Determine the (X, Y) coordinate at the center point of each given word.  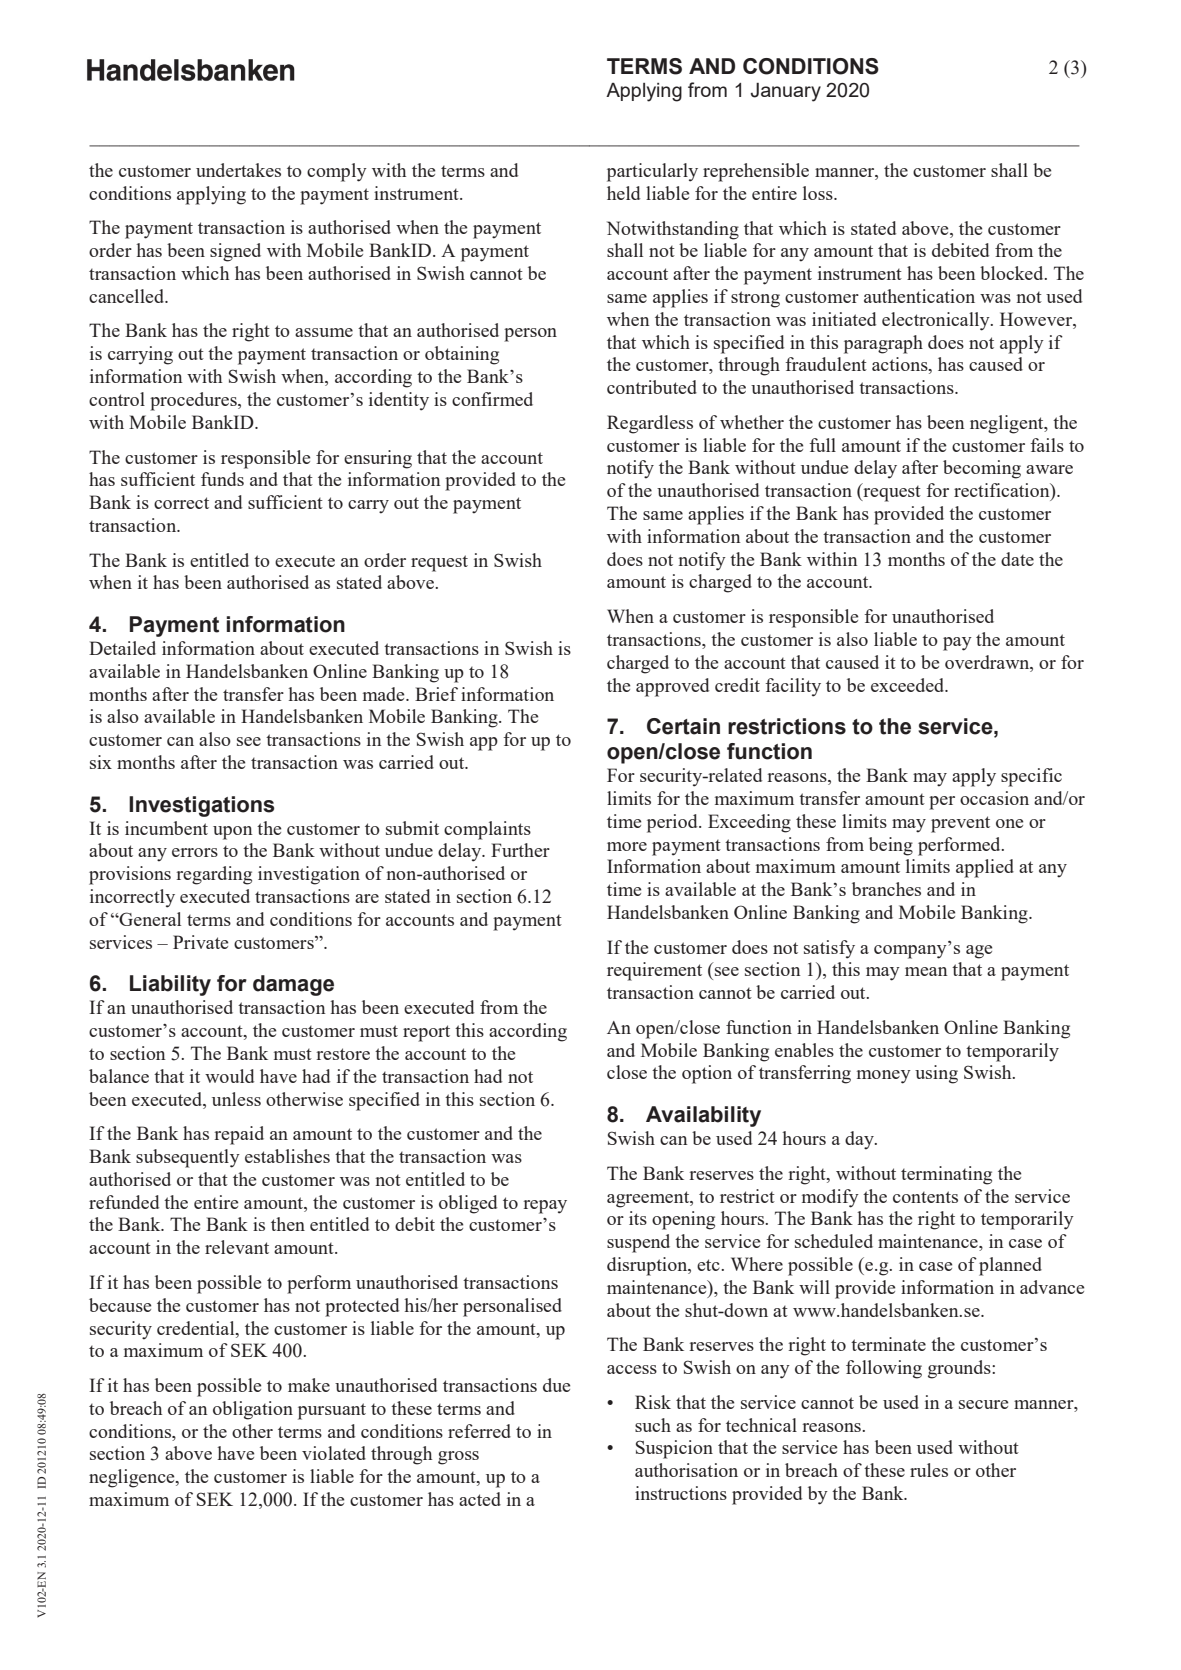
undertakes (238, 170)
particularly (652, 172)
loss (819, 193)
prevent (960, 824)
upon (233, 833)
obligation (253, 1410)
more (627, 846)
